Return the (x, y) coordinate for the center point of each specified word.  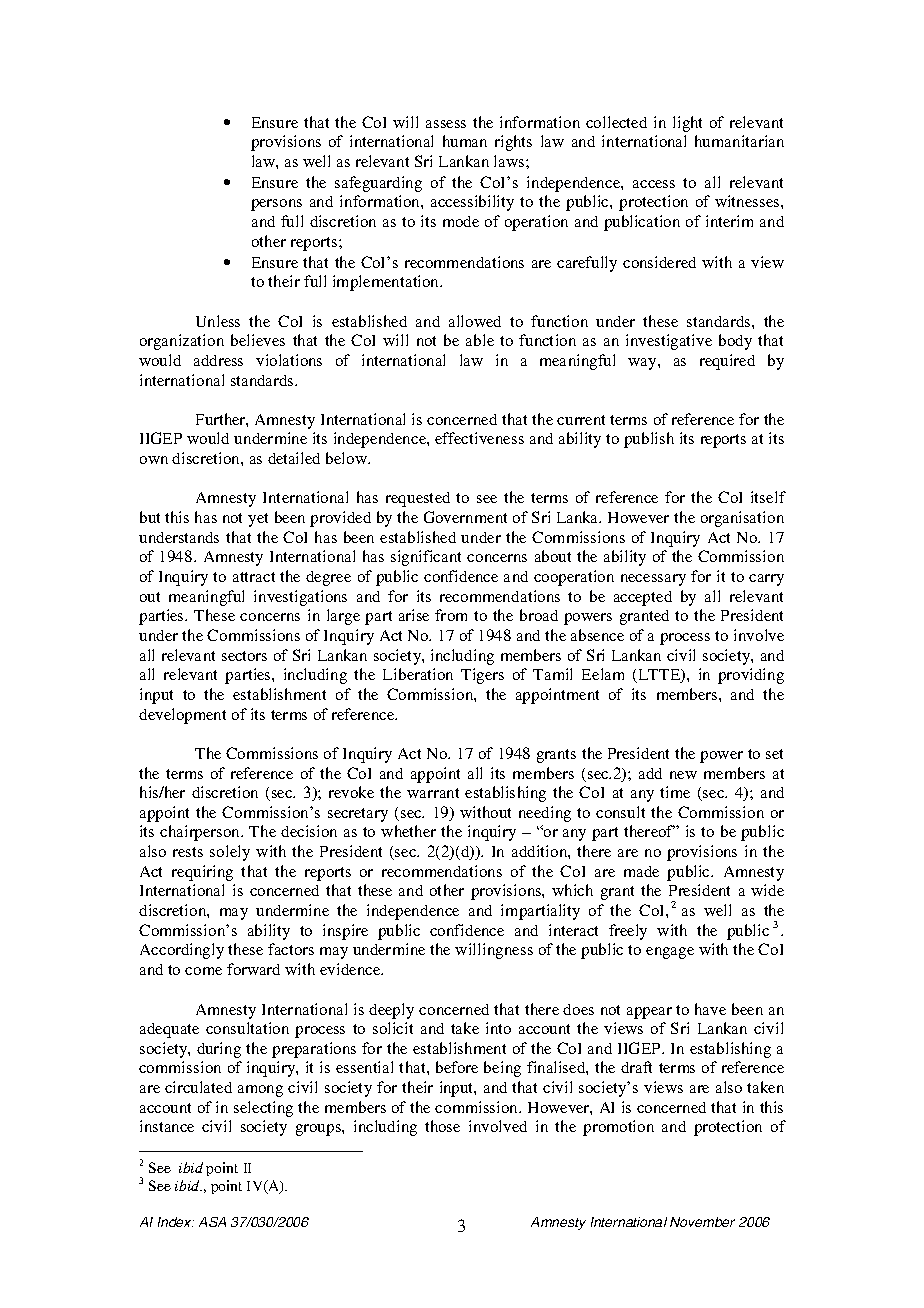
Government (465, 517)
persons (276, 205)
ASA (212, 1222)
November (702, 1222)
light (687, 124)
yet (258, 520)
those (442, 1126)
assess (446, 124)
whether (408, 831)
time (675, 792)
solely (230, 853)
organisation (742, 519)
